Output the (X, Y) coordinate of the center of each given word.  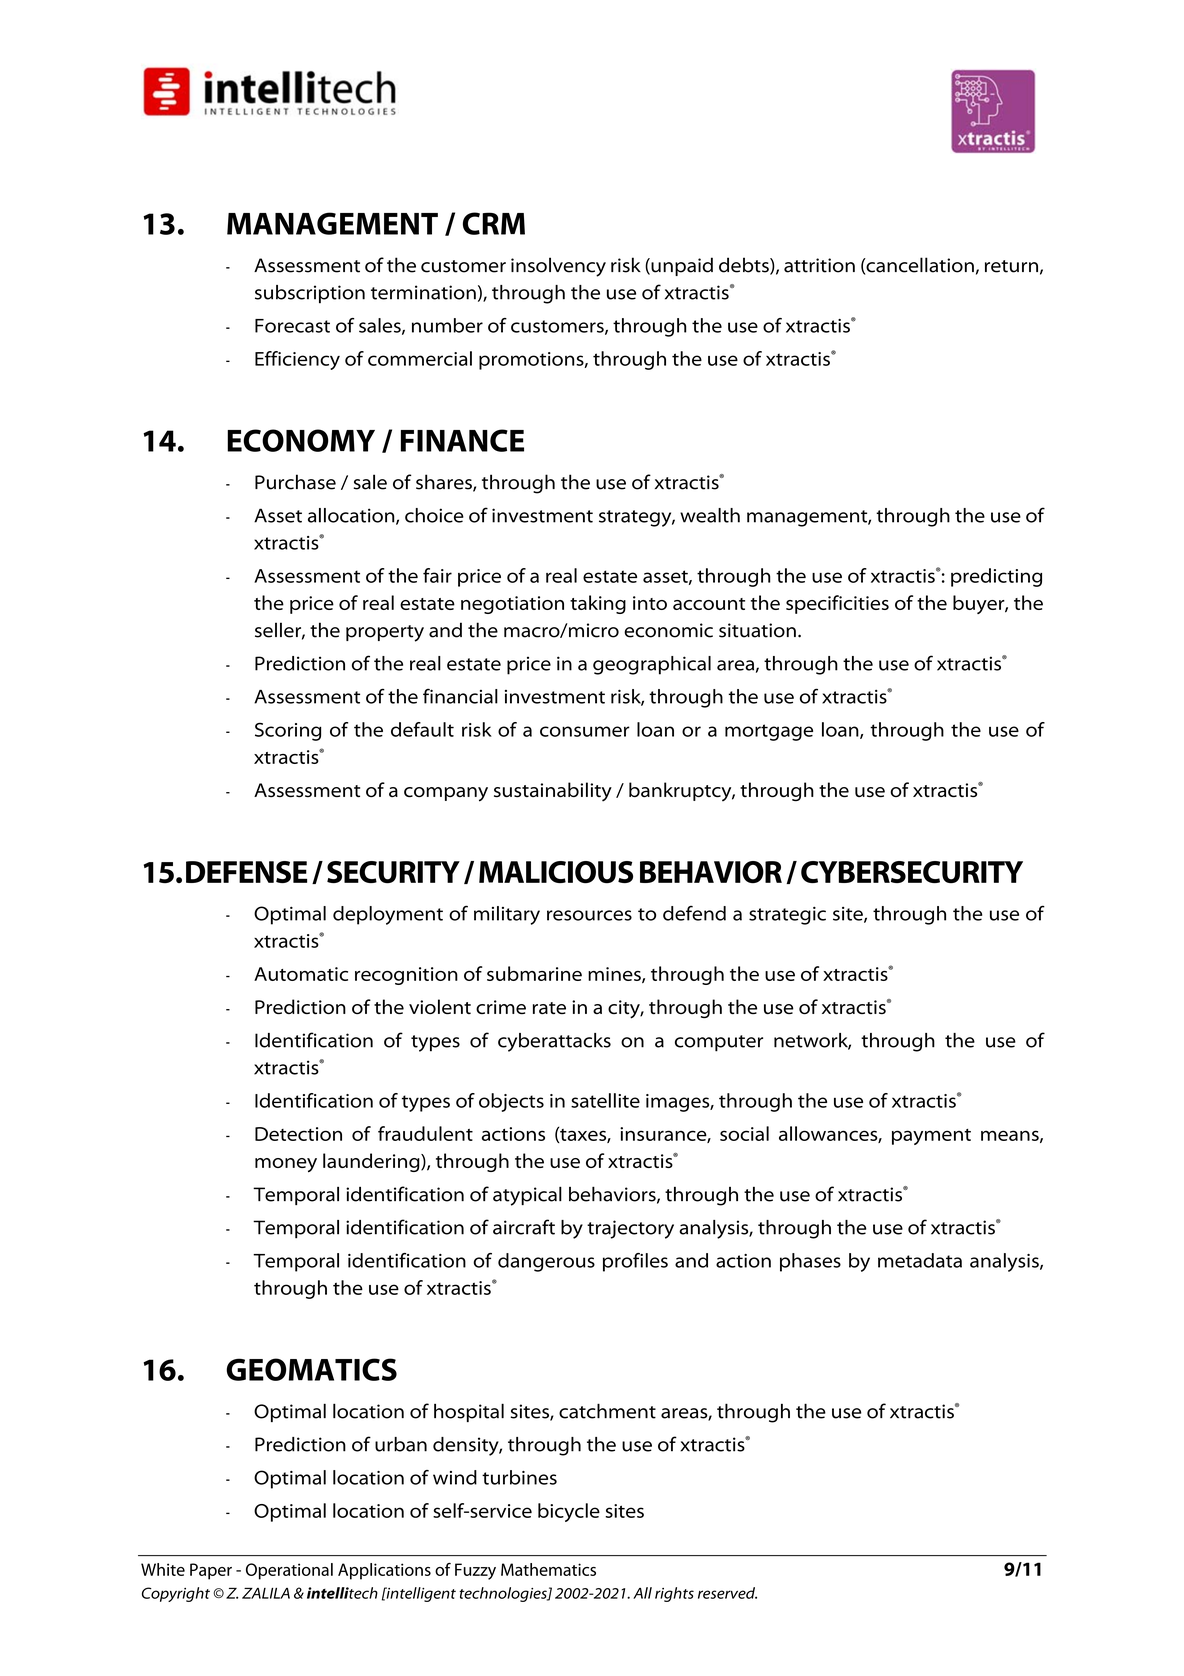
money (286, 1165)
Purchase (295, 482)
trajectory (630, 1229)
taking (598, 604)
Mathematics (548, 1569)
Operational (289, 1571)
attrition (819, 265)
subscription (310, 294)
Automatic (301, 974)
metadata (920, 1260)
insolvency (558, 267)
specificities (837, 604)
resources (589, 915)
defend (694, 913)
